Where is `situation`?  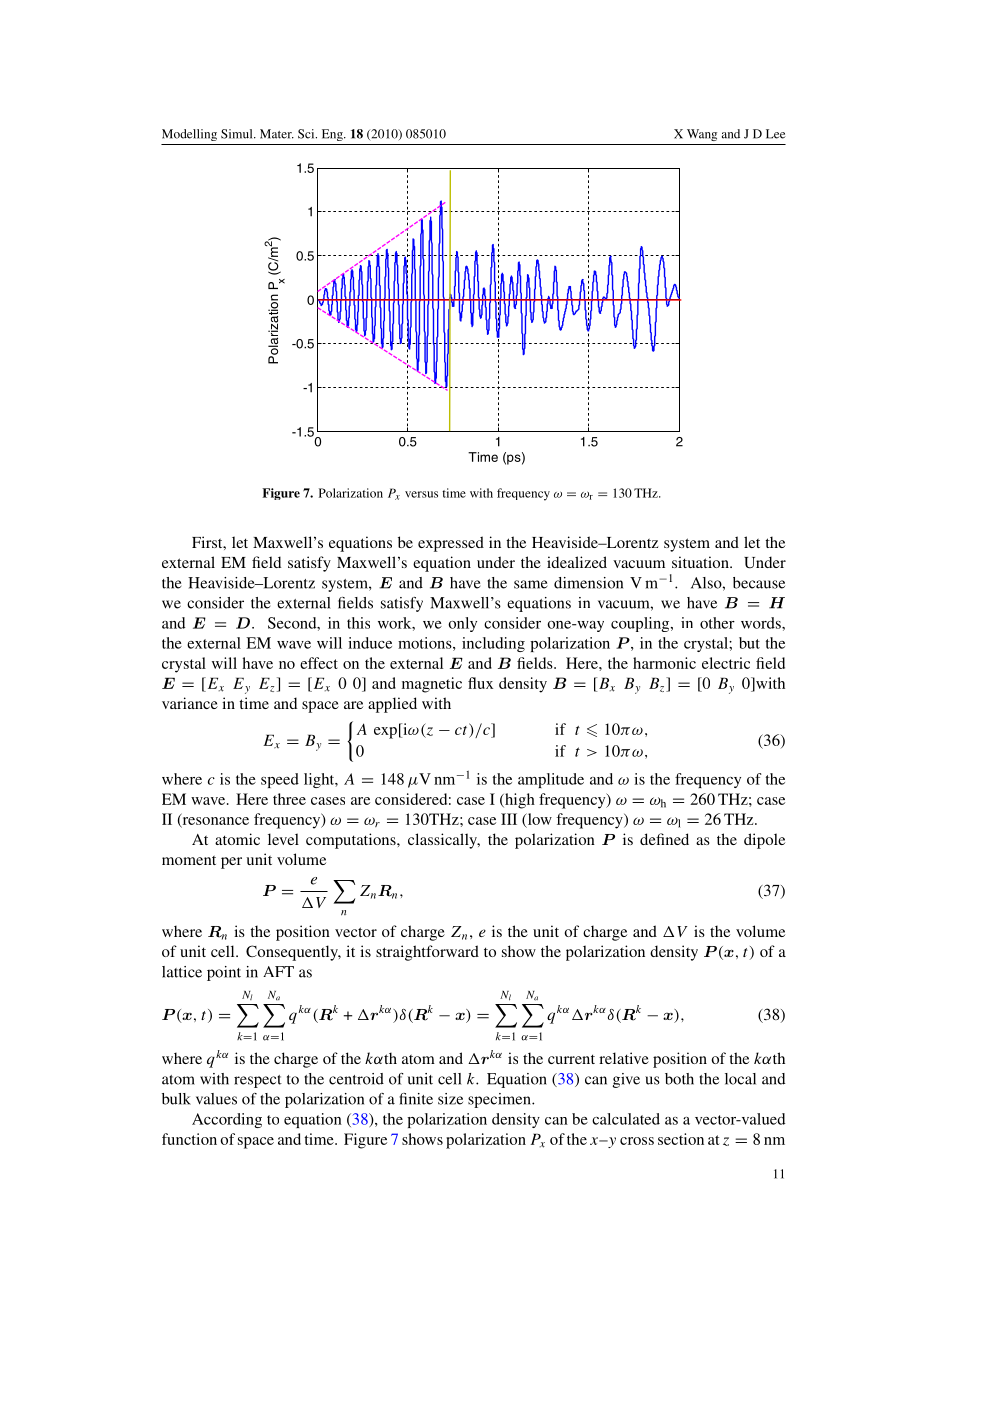 situation is located at coordinates (701, 562).
